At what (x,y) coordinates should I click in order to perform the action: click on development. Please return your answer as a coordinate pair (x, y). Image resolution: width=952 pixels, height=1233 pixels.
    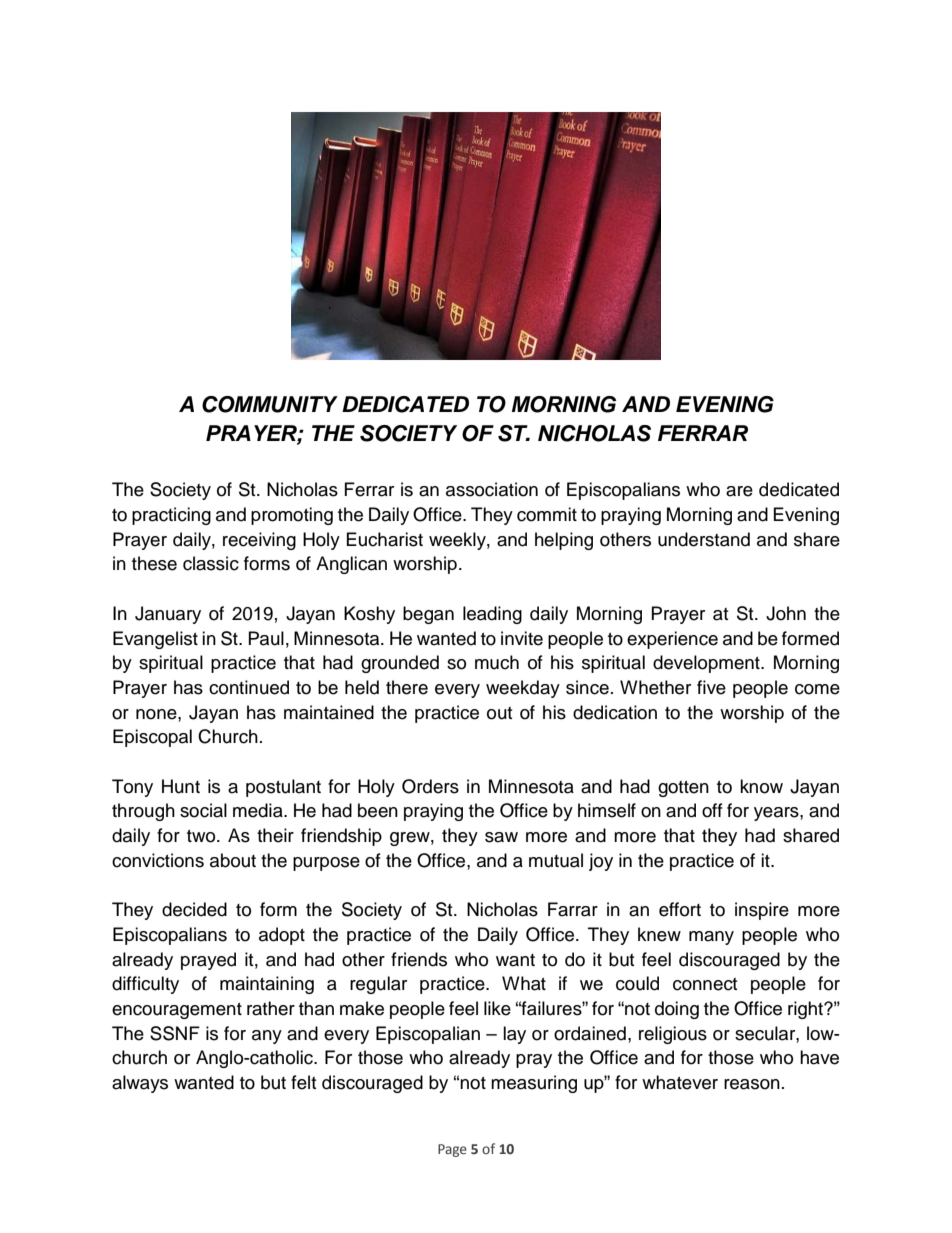
    Looking at the image, I should click on (707, 664).
